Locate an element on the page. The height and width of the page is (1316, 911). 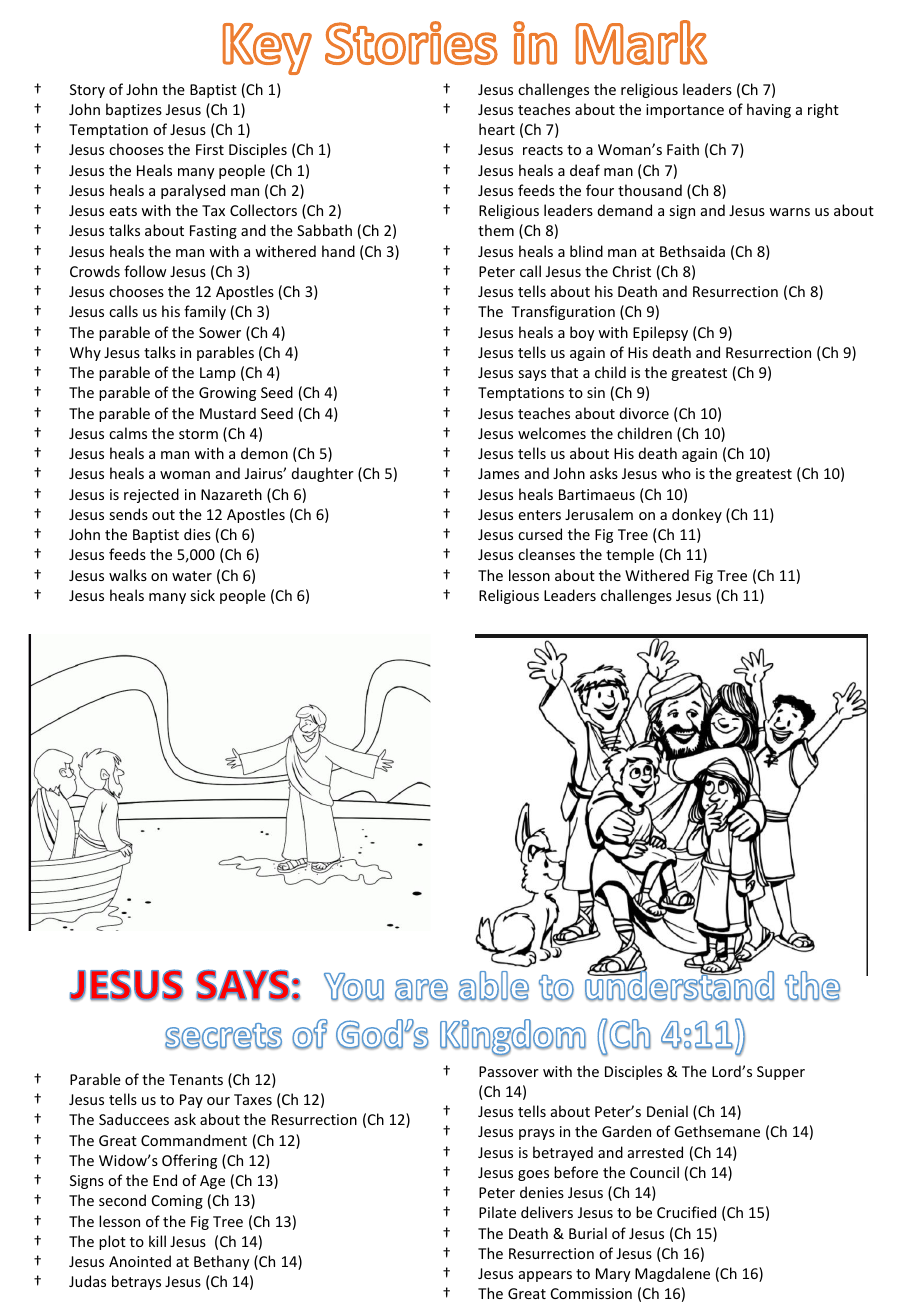
Pilate is located at coordinates (497, 1212).
